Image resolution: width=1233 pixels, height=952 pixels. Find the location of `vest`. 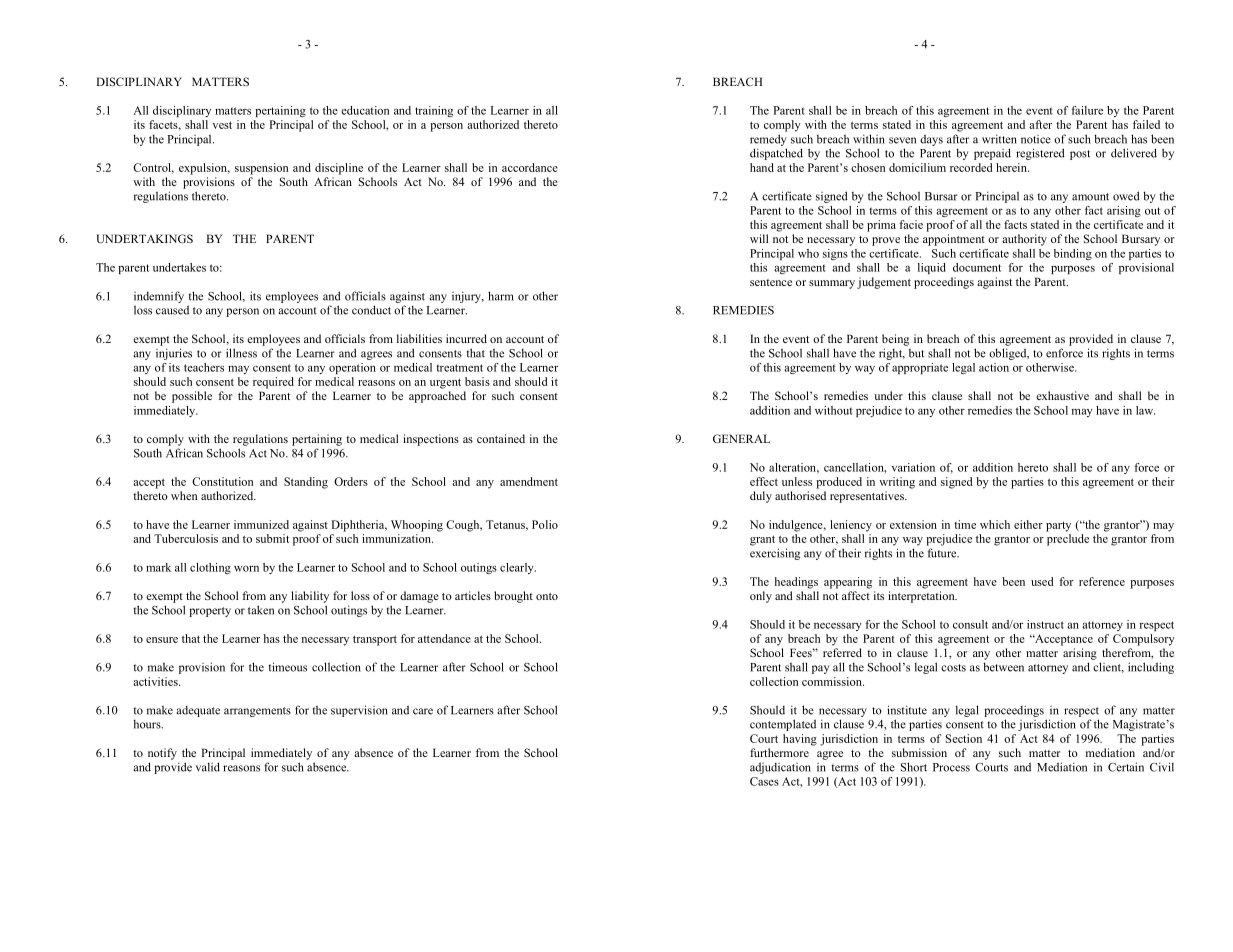

vest is located at coordinates (222, 125).
